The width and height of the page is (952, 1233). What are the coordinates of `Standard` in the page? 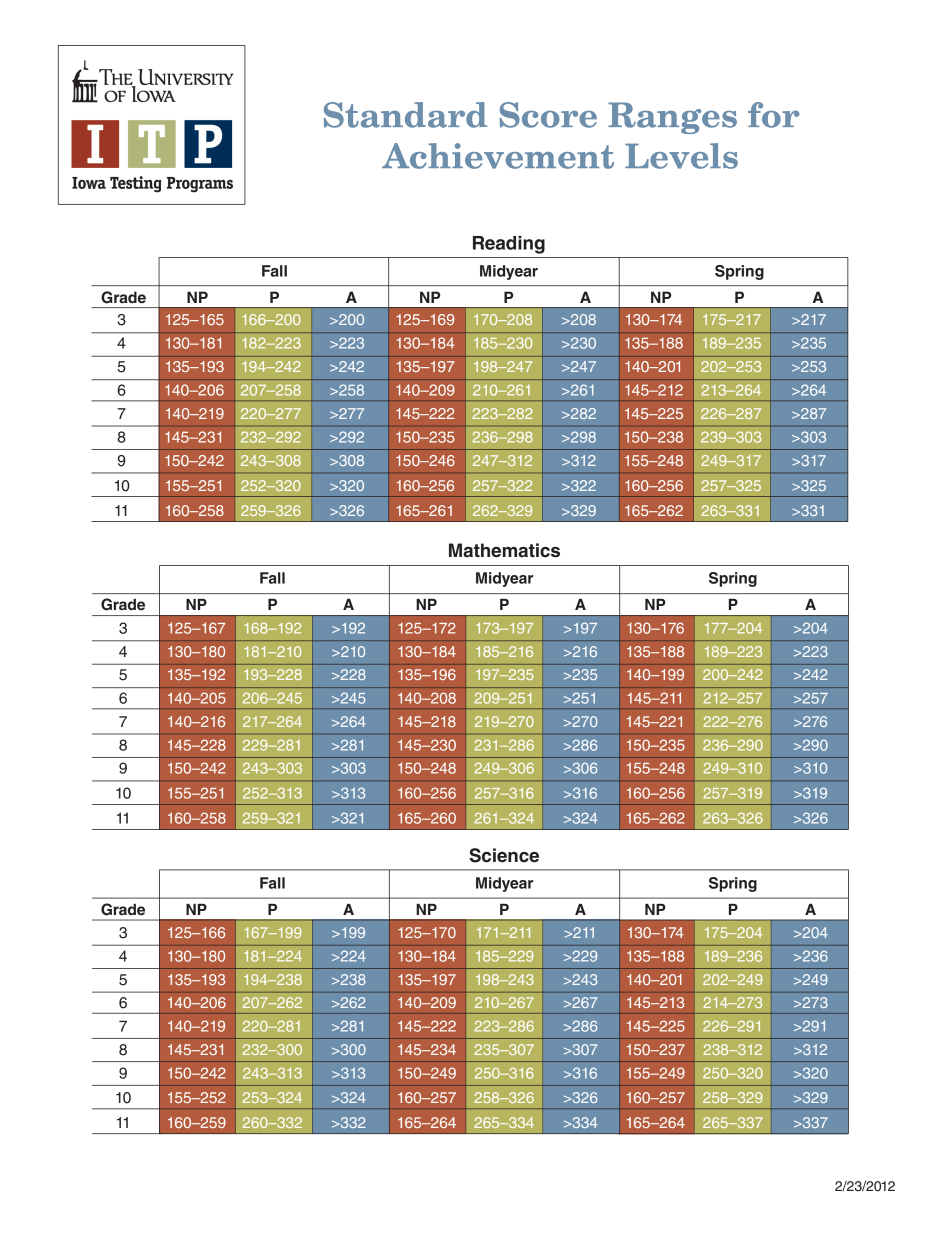 It's located at (405, 115).
